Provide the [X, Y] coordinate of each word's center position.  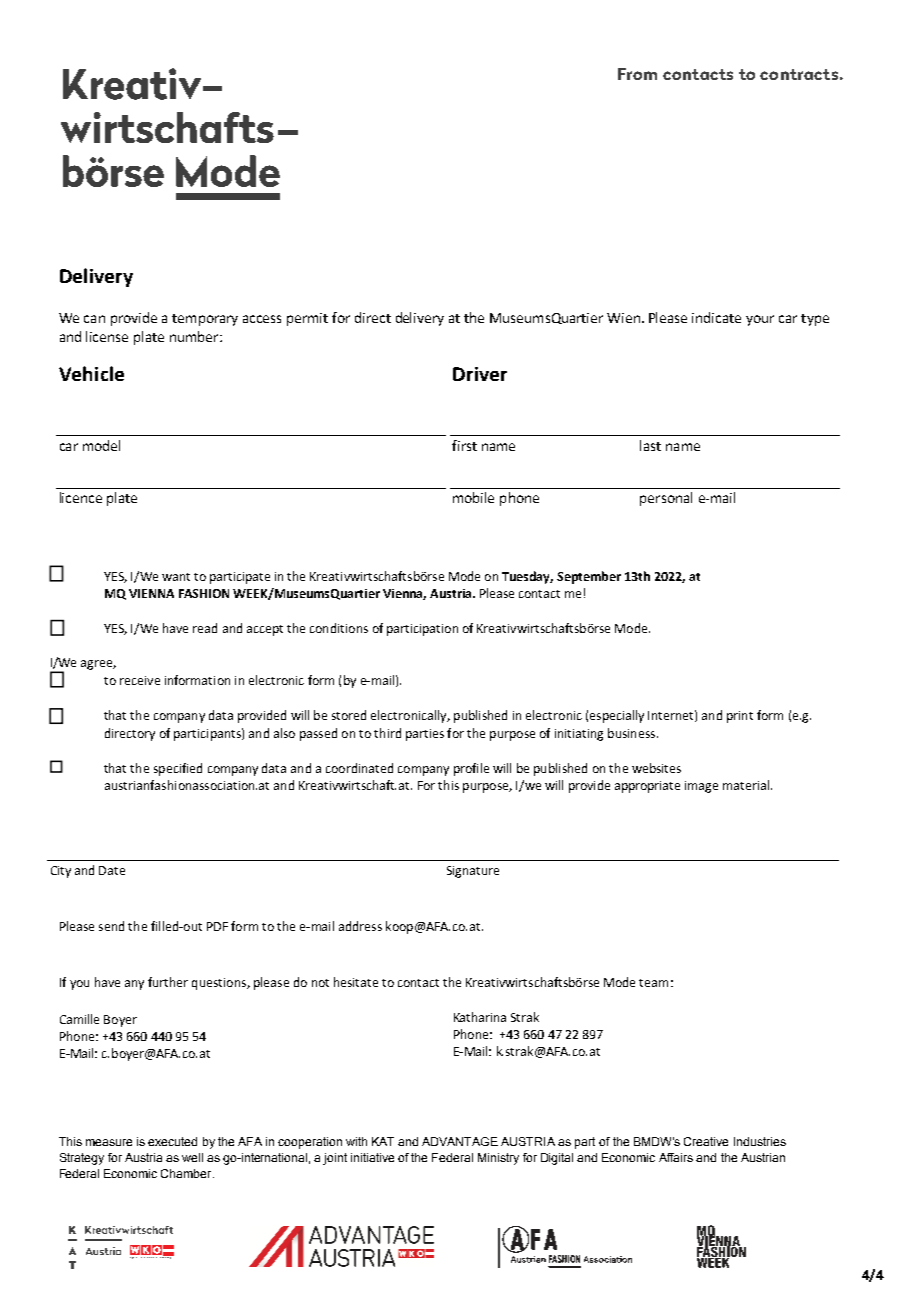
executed [172, 1141]
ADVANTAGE [460, 1141]
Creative [706, 1141]
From [637, 74]
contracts [799, 74]
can [94, 319]
